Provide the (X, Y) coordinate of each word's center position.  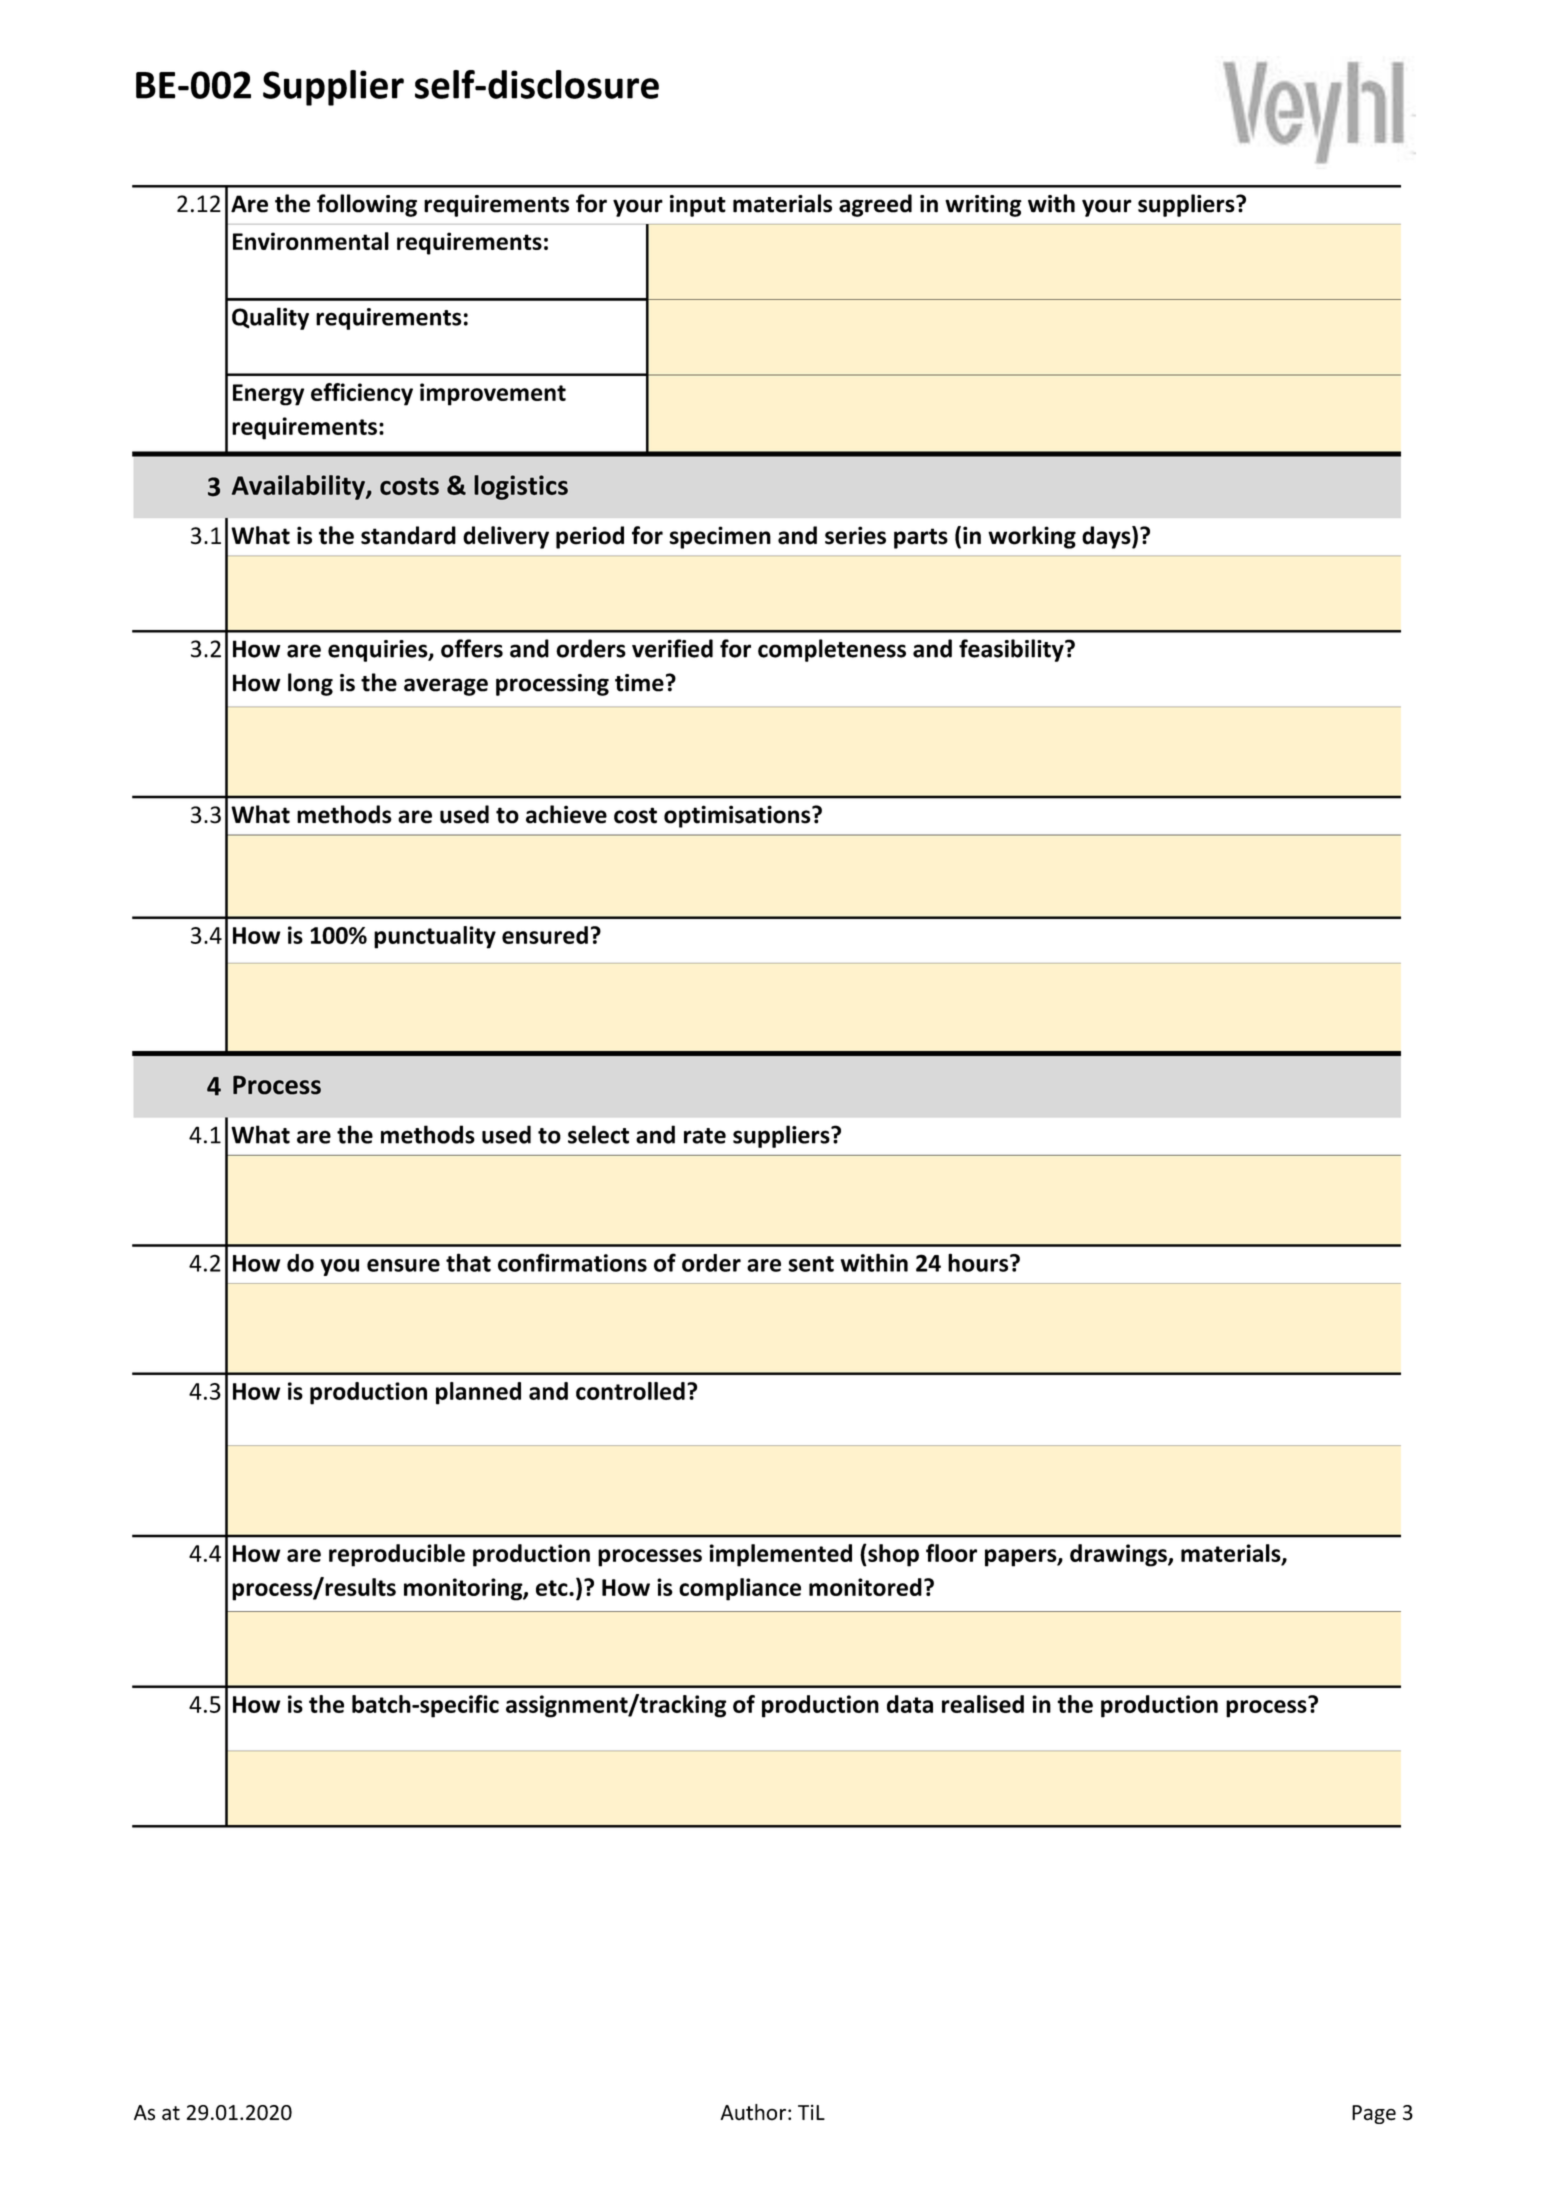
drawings (1119, 1555)
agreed (875, 205)
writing (983, 206)
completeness (832, 650)
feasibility (1012, 650)
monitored (865, 1587)
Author (753, 2112)
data (910, 1704)
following (367, 205)
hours (979, 1262)
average (446, 687)
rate (705, 1136)
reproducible (397, 1555)
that (468, 1262)
